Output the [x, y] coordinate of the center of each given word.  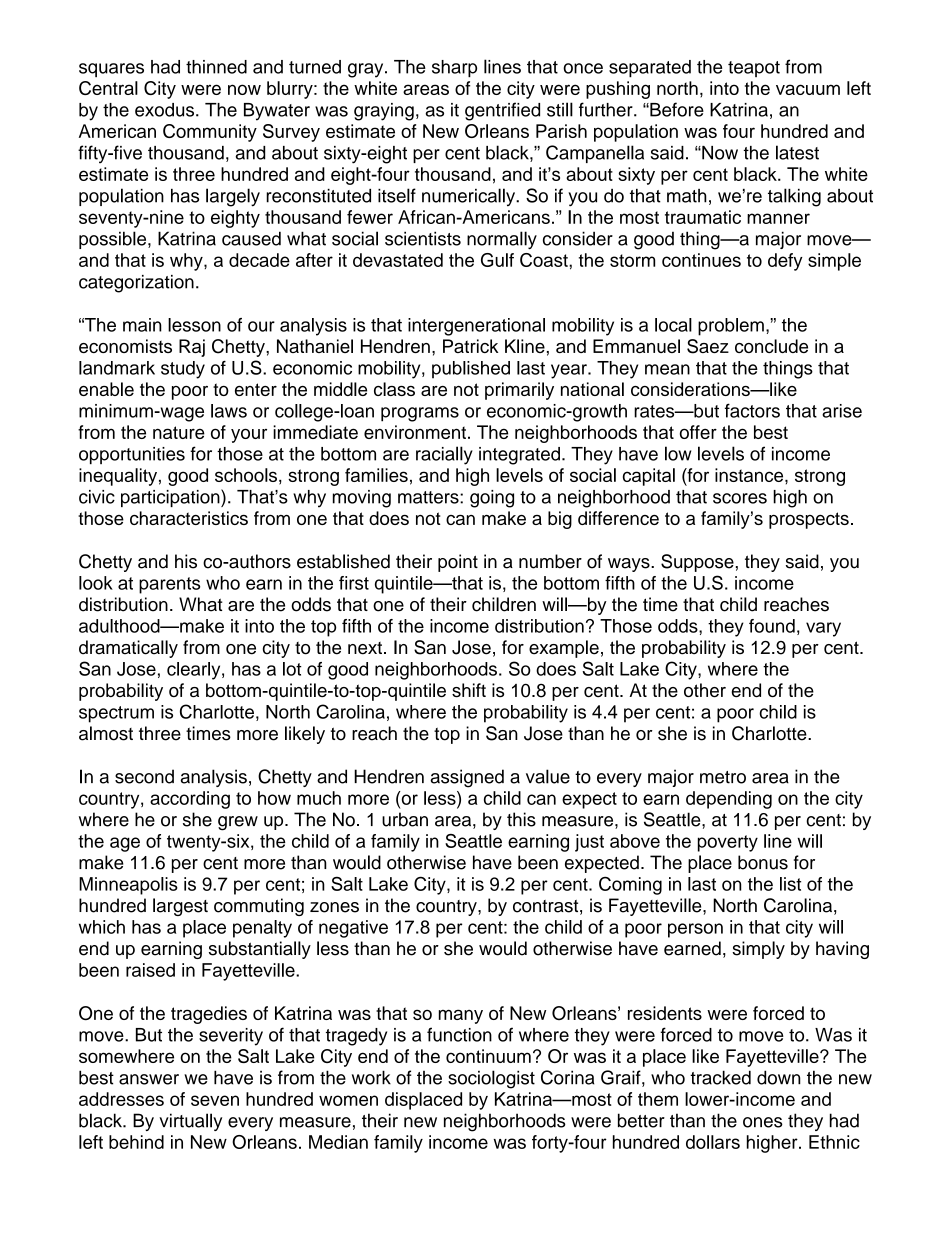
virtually [190, 1122]
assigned [467, 778]
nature [179, 432]
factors [752, 410]
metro [723, 777]
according [190, 800]
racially [444, 455]
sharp [454, 69]
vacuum [808, 89]
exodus [166, 110]
